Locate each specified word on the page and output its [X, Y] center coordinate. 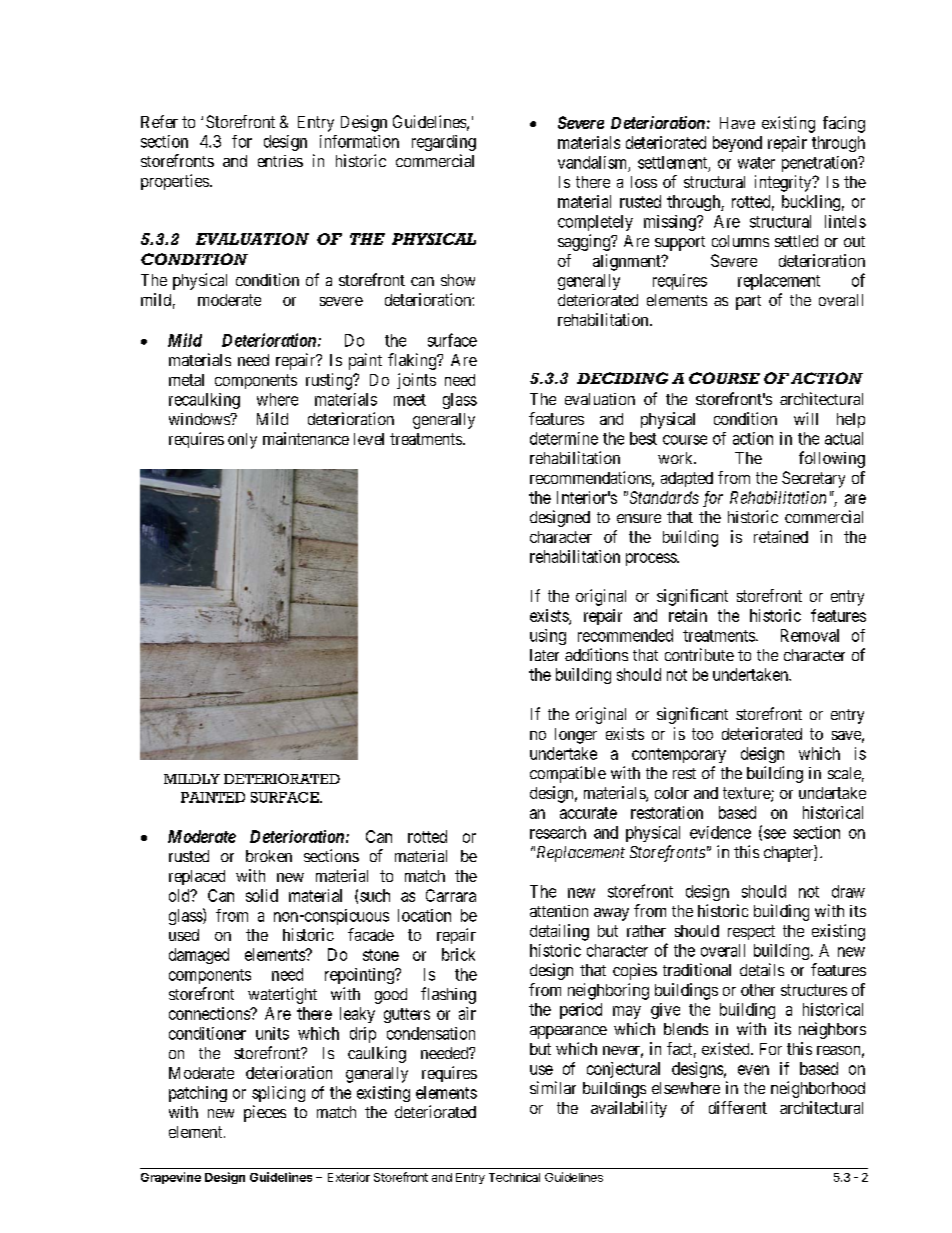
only [242, 441]
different [738, 1107]
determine [564, 438]
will [806, 418]
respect [751, 932]
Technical [514, 1177]
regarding [444, 143]
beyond [737, 144]
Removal [810, 635]
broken [269, 856]
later [544, 655]
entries [280, 161]
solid [262, 895]
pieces [265, 1113]
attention [559, 911]
